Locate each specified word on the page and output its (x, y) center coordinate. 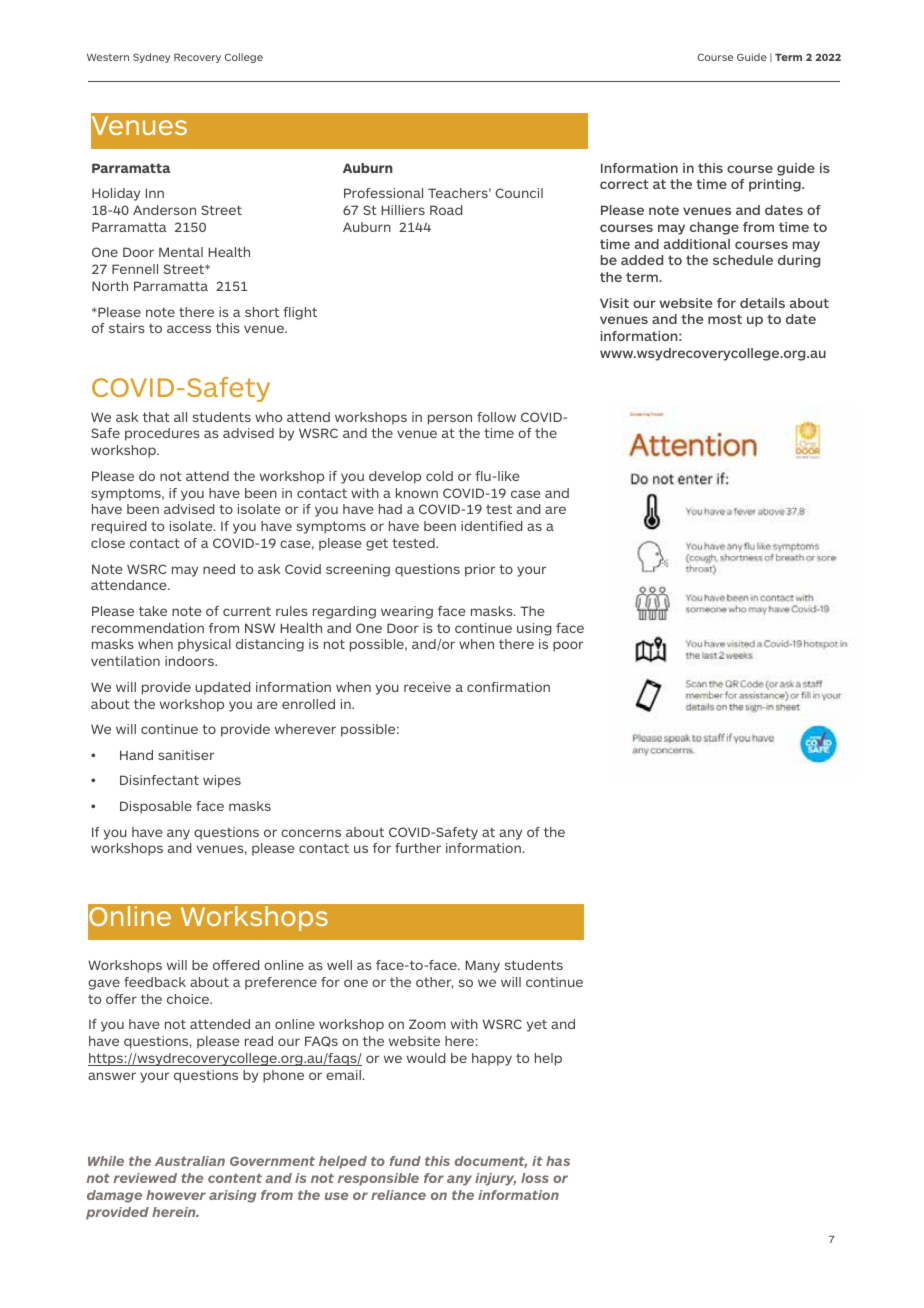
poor (568, 646)
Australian (190, 1161)
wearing (407, 612)
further (418, 848)
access (189, 329)
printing (776, 185)
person (450, 419)
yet (537, 1026)
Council (519, 193)
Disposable (156, 807)
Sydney (151, 58)
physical (204, 645)
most (725, 319)
